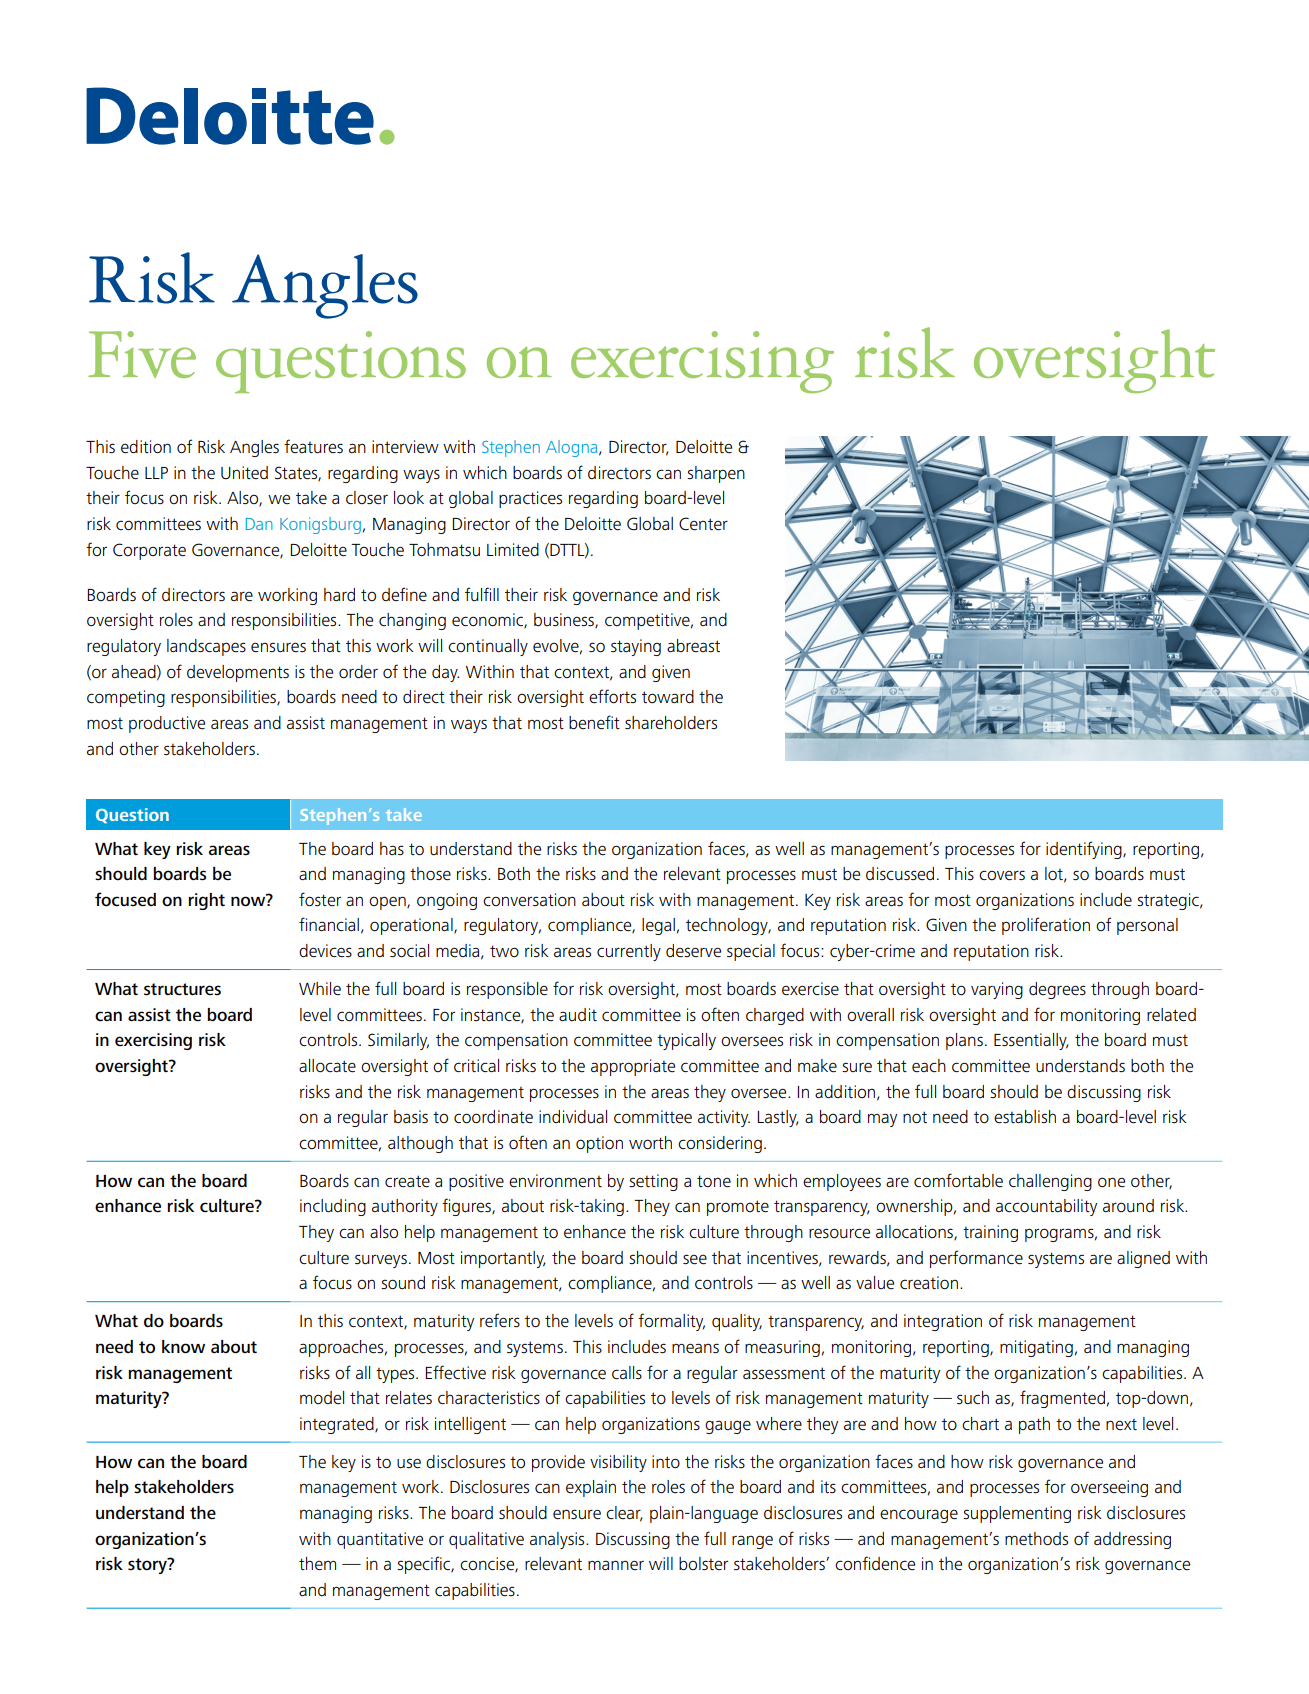  I want to click on sharpen, so click(716, 474).
